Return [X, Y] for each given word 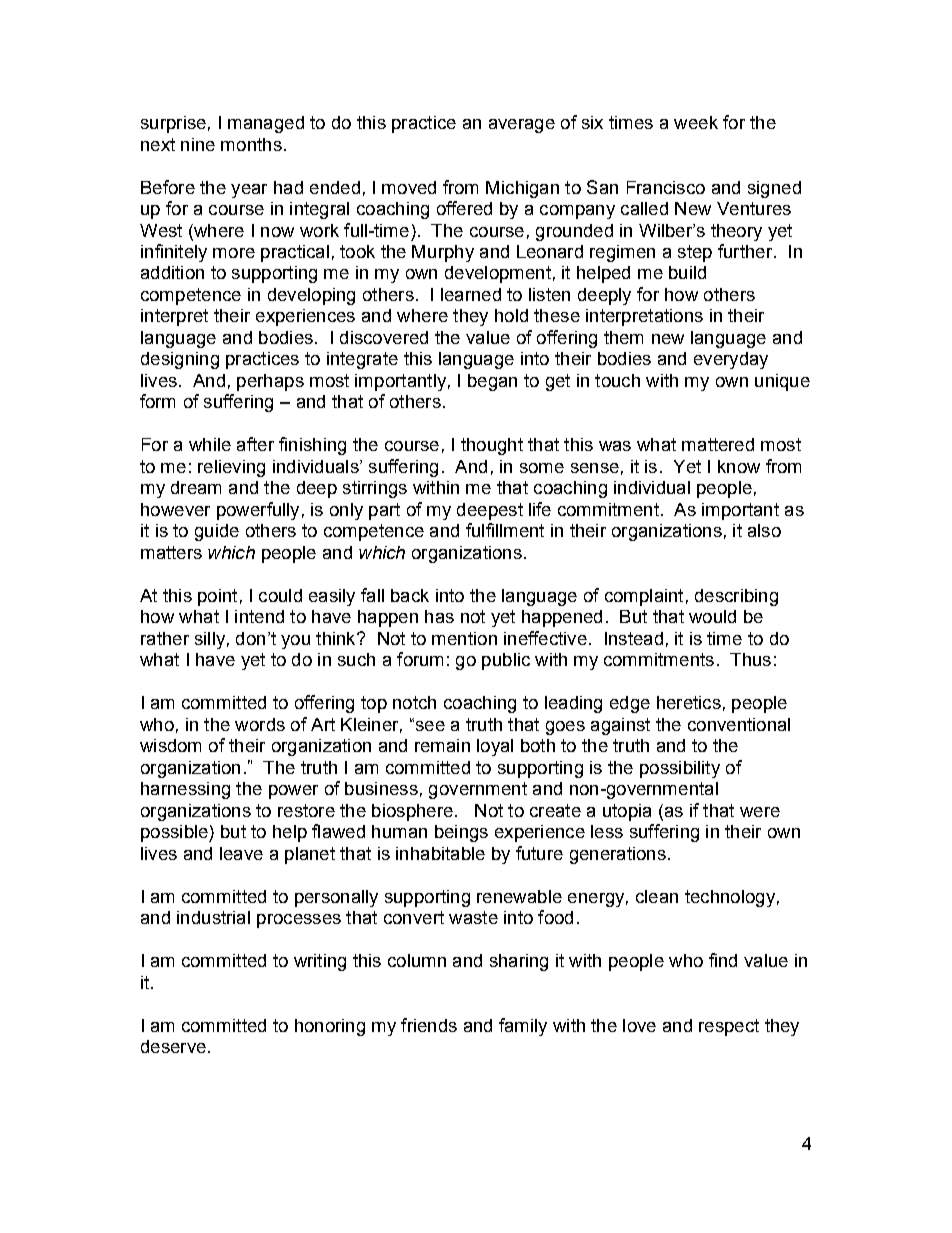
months [251, 144]
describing [736, 597]
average [522, 126]
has [439, 616]
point [217, 597]
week [696, 122]
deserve [173, 1046]
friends [429, 1025]
